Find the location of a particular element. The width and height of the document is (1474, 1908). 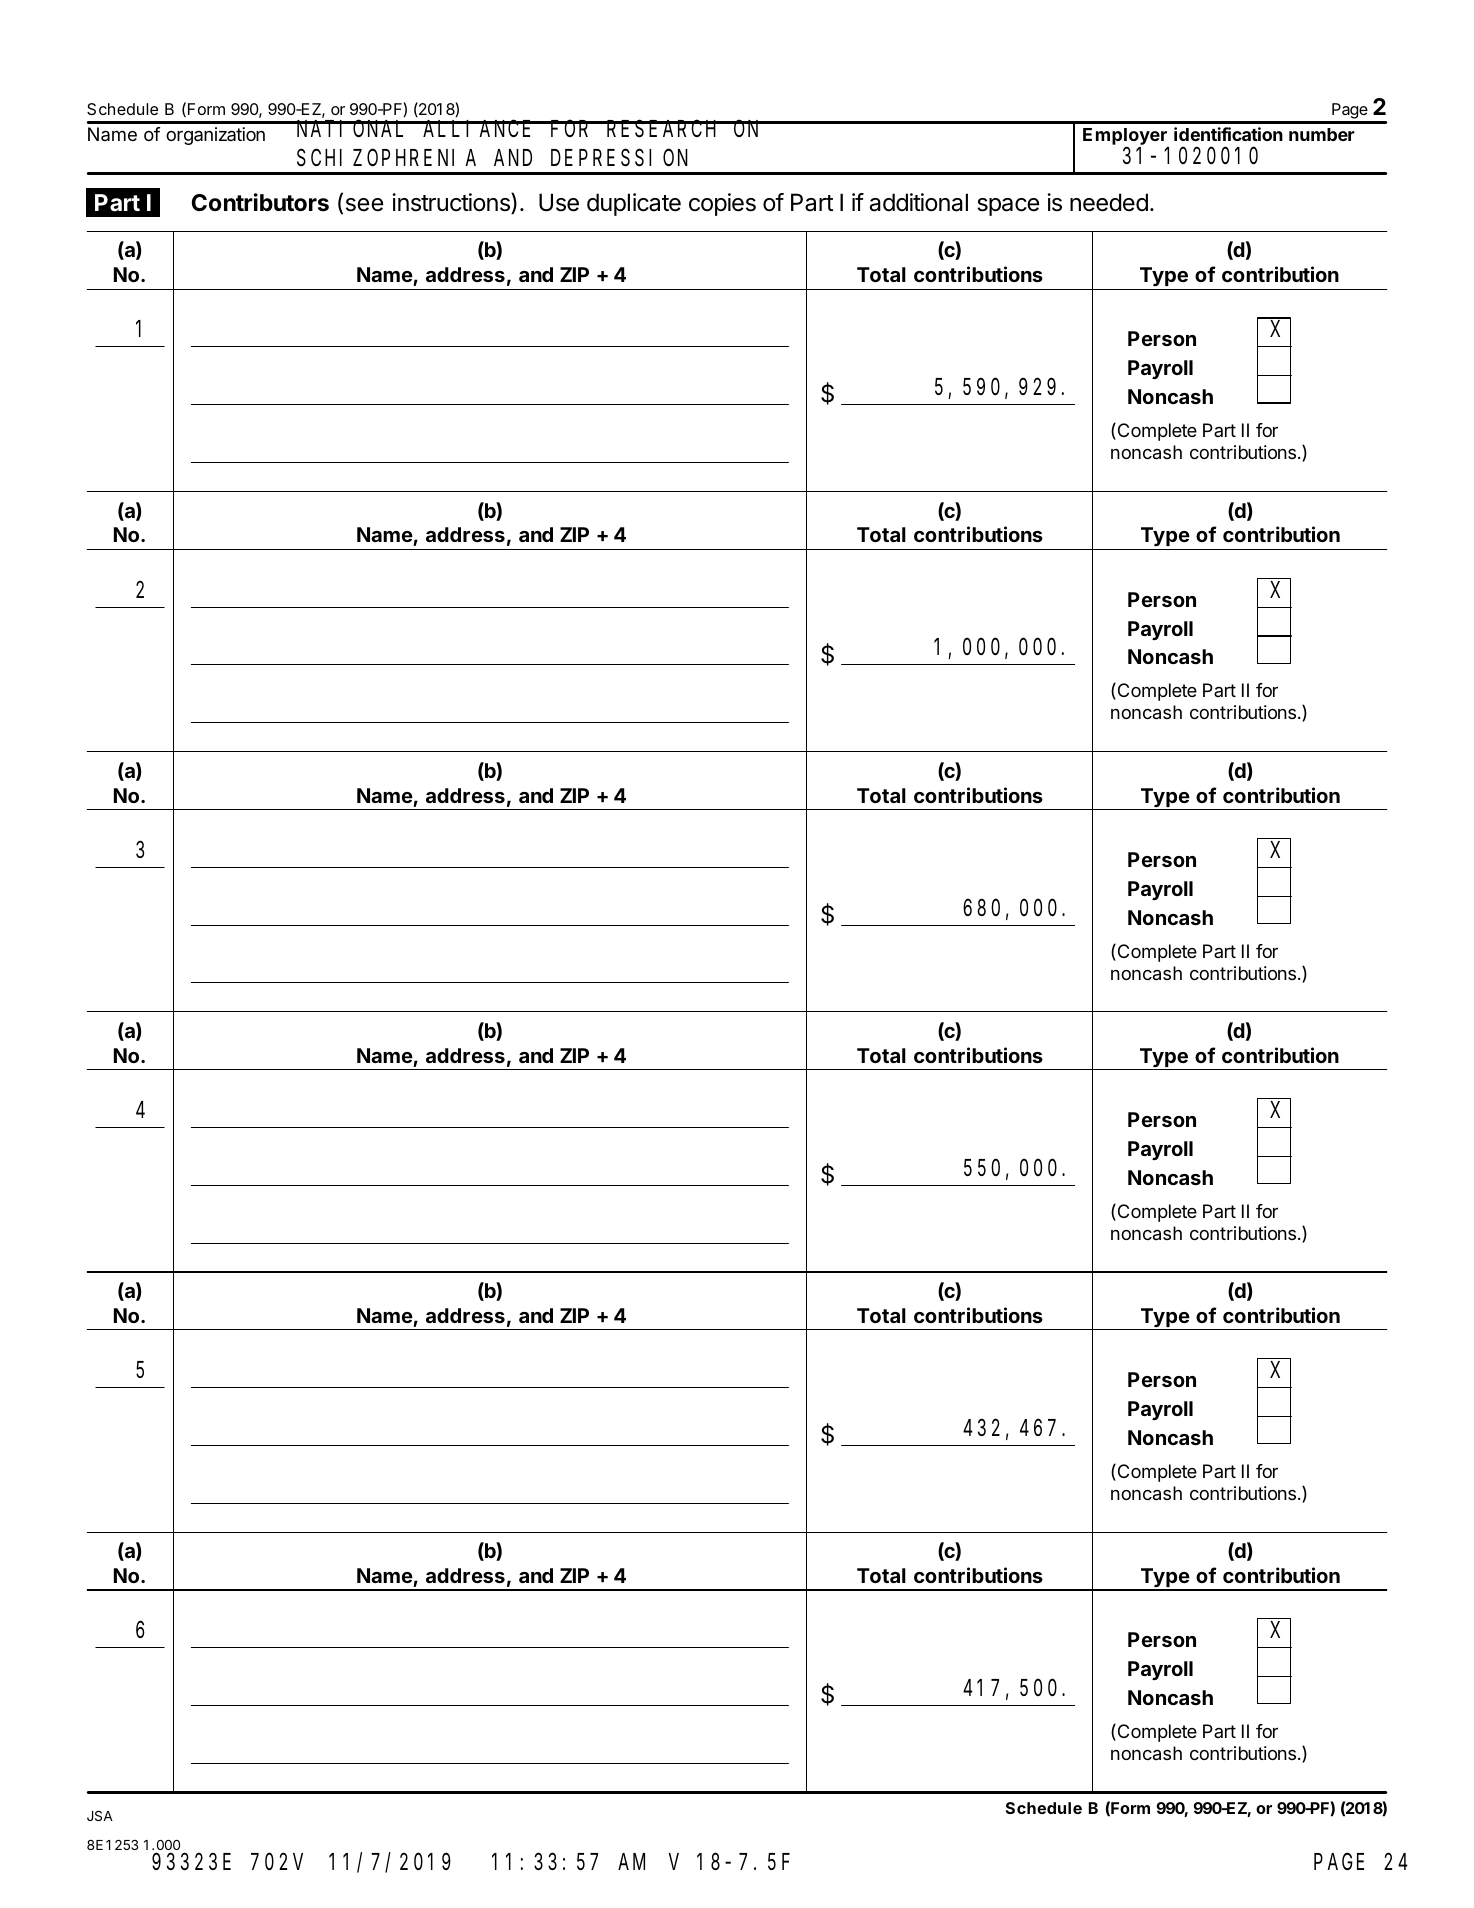

instructions is located at coordinates (452, 203).
